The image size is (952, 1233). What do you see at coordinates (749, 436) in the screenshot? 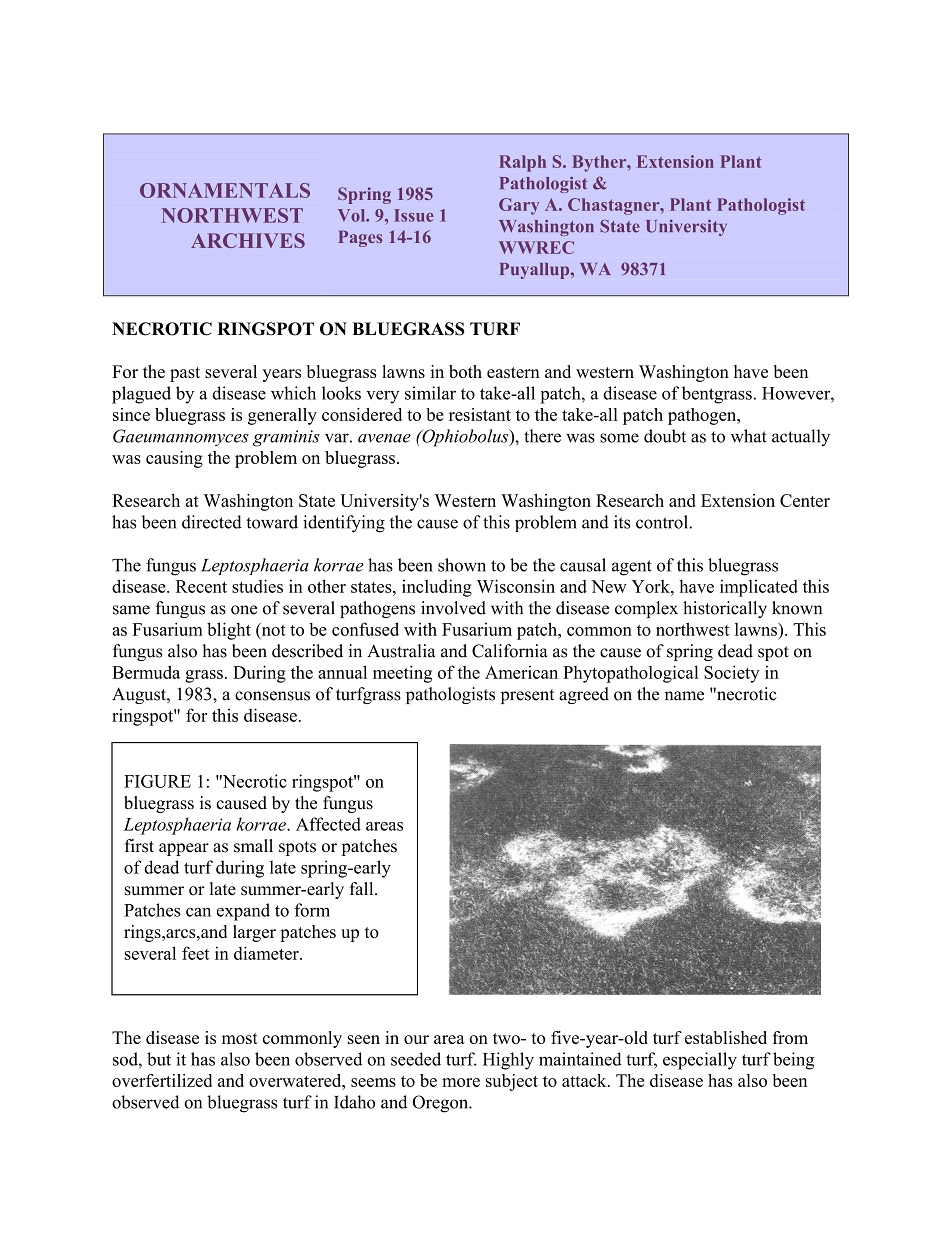
I see `what` at bounding box center [749, 436].
